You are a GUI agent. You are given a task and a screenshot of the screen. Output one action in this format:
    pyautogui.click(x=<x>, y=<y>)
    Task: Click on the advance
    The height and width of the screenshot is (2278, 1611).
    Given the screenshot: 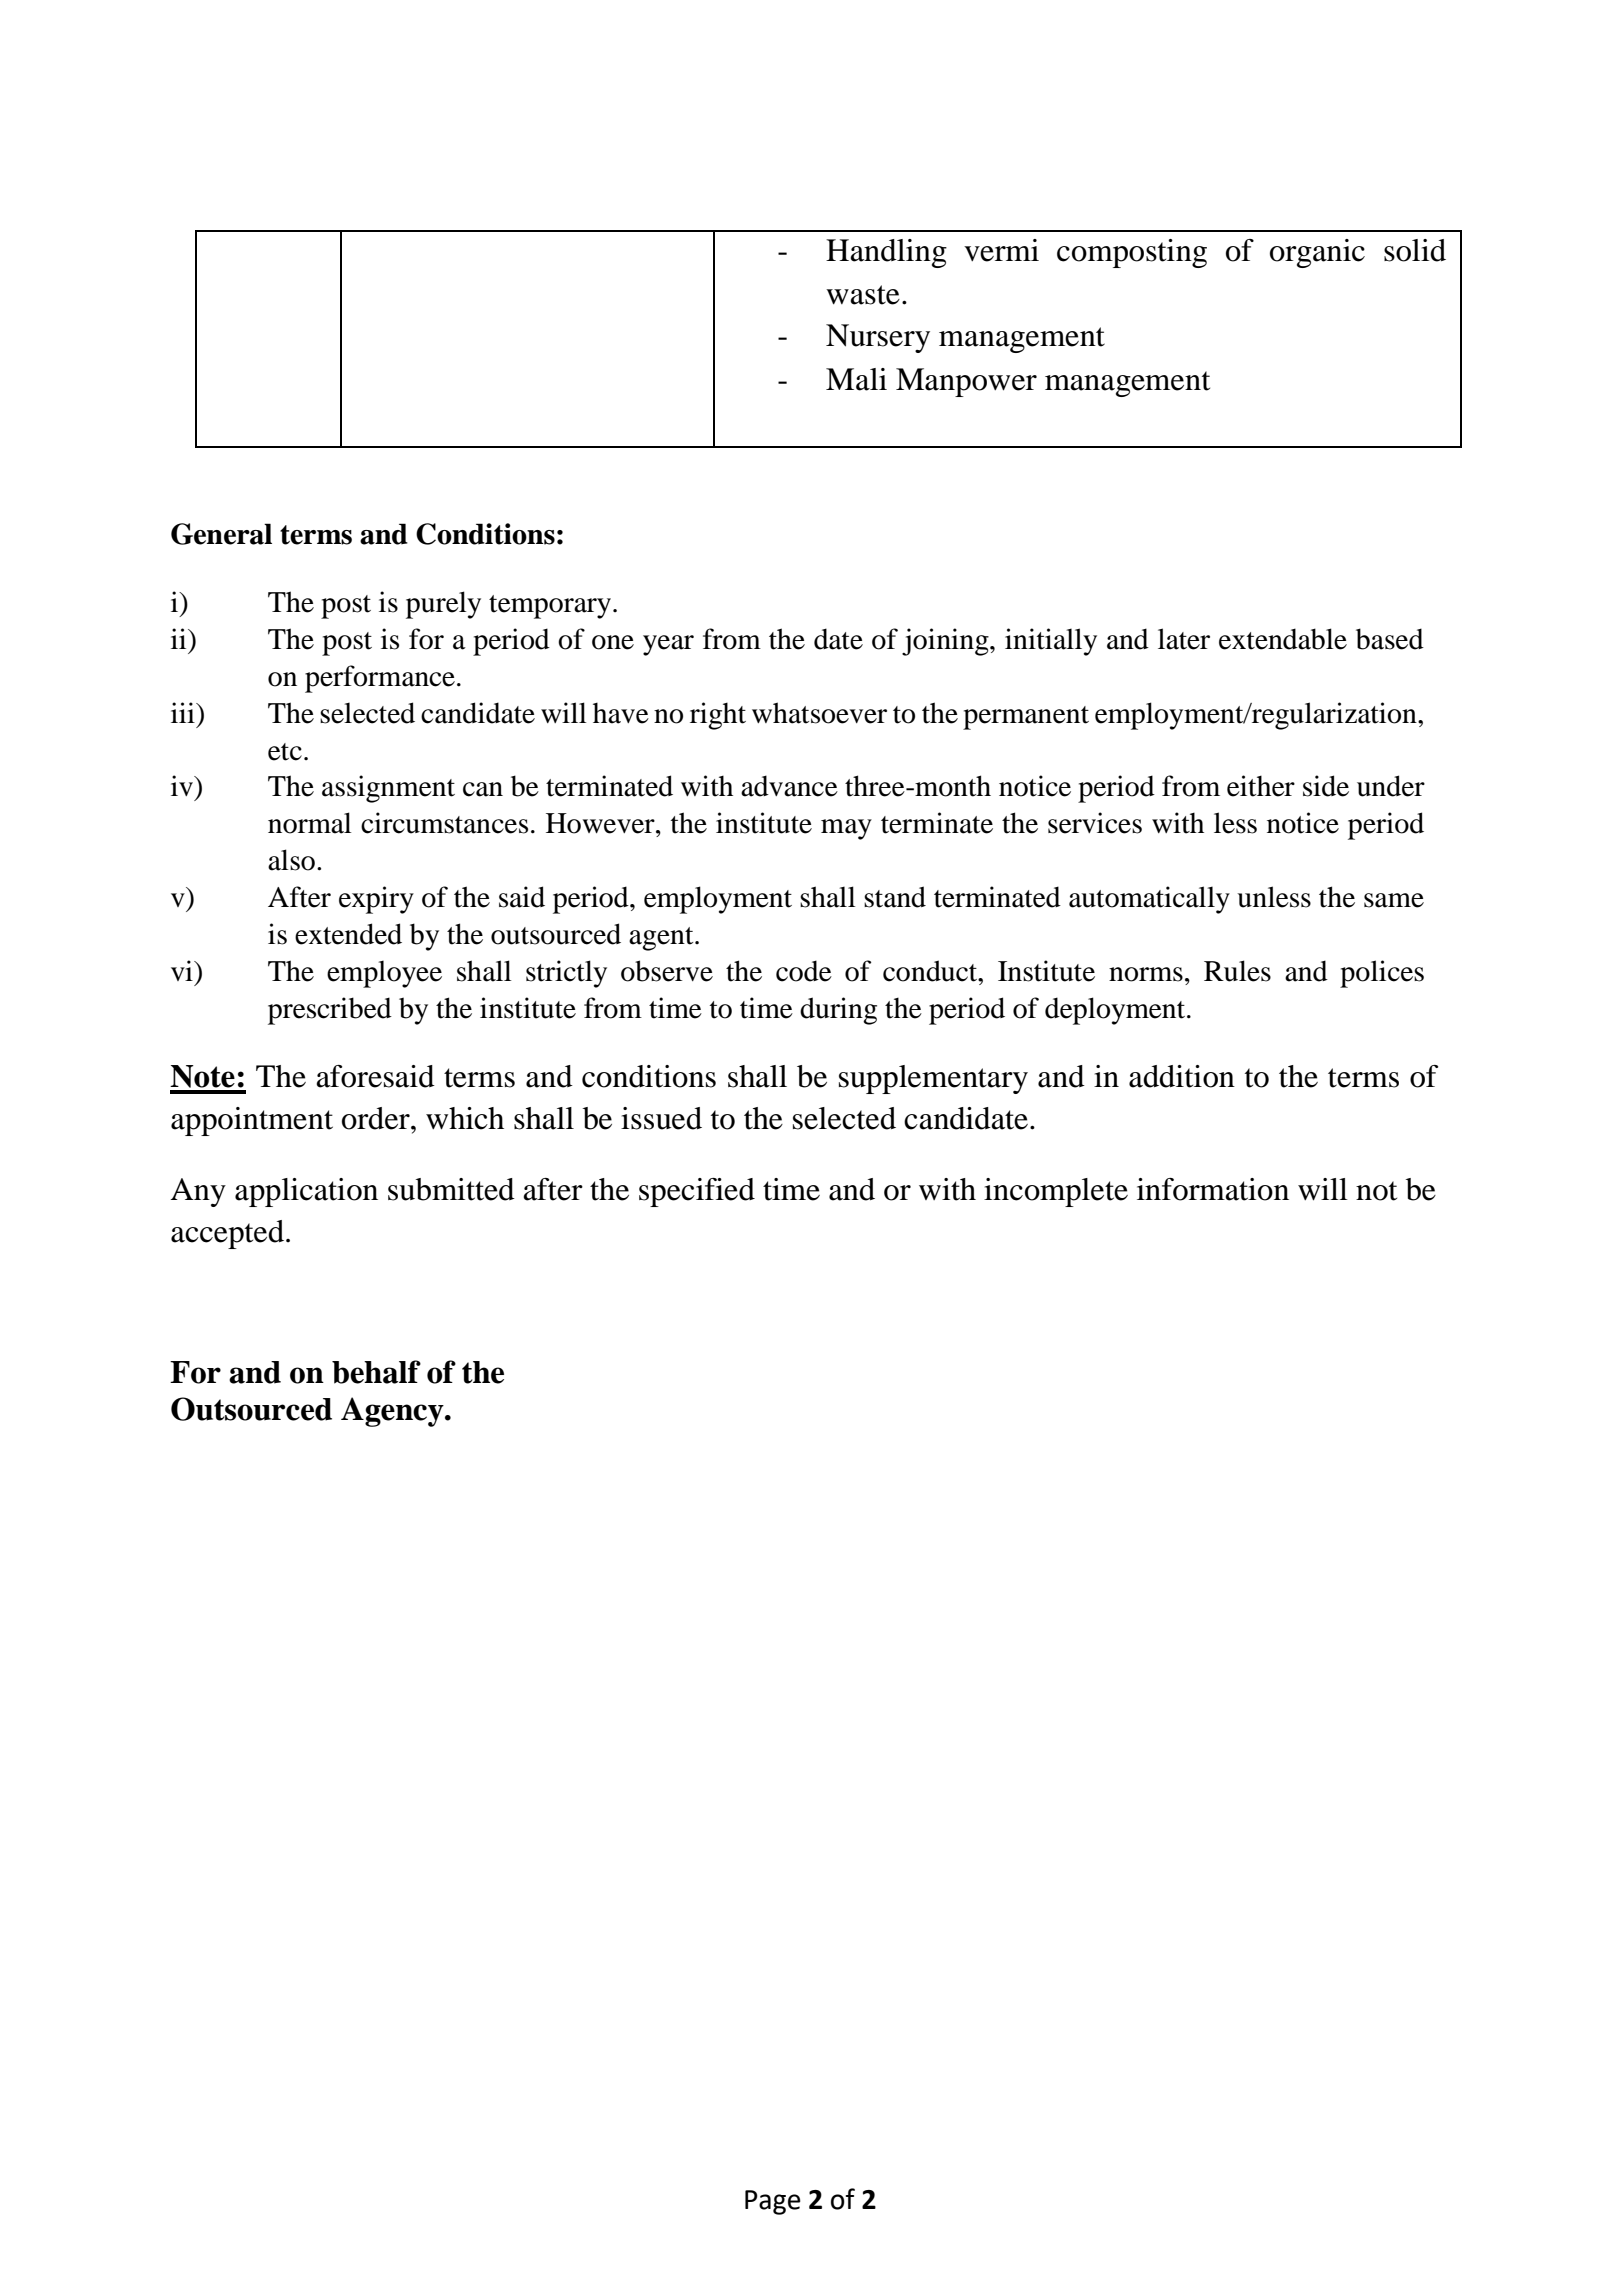 What is the action you would take?
    pyautogui.click(x=789, y=786)
